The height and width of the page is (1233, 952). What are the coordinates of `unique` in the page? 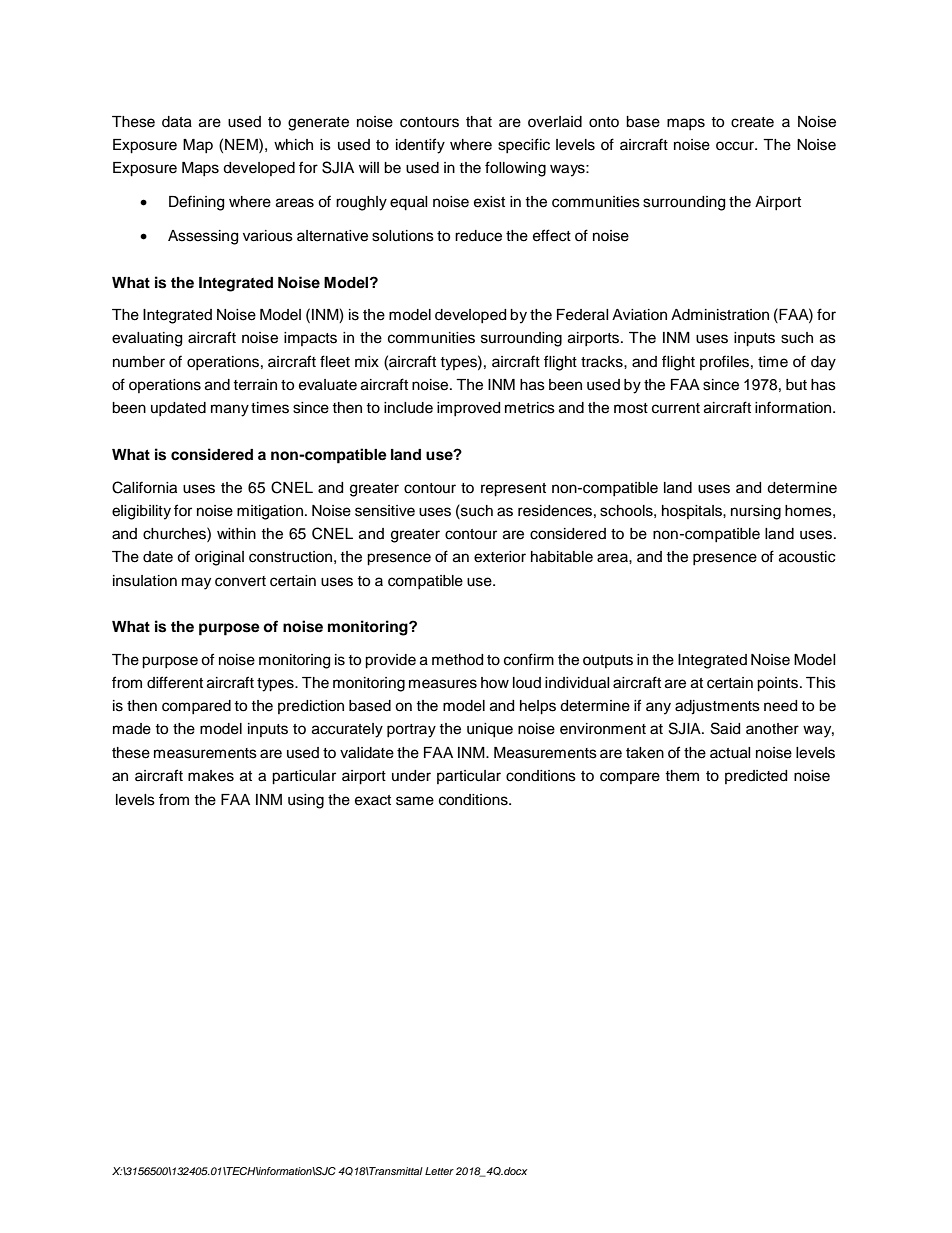 It's located at (490, 730).
